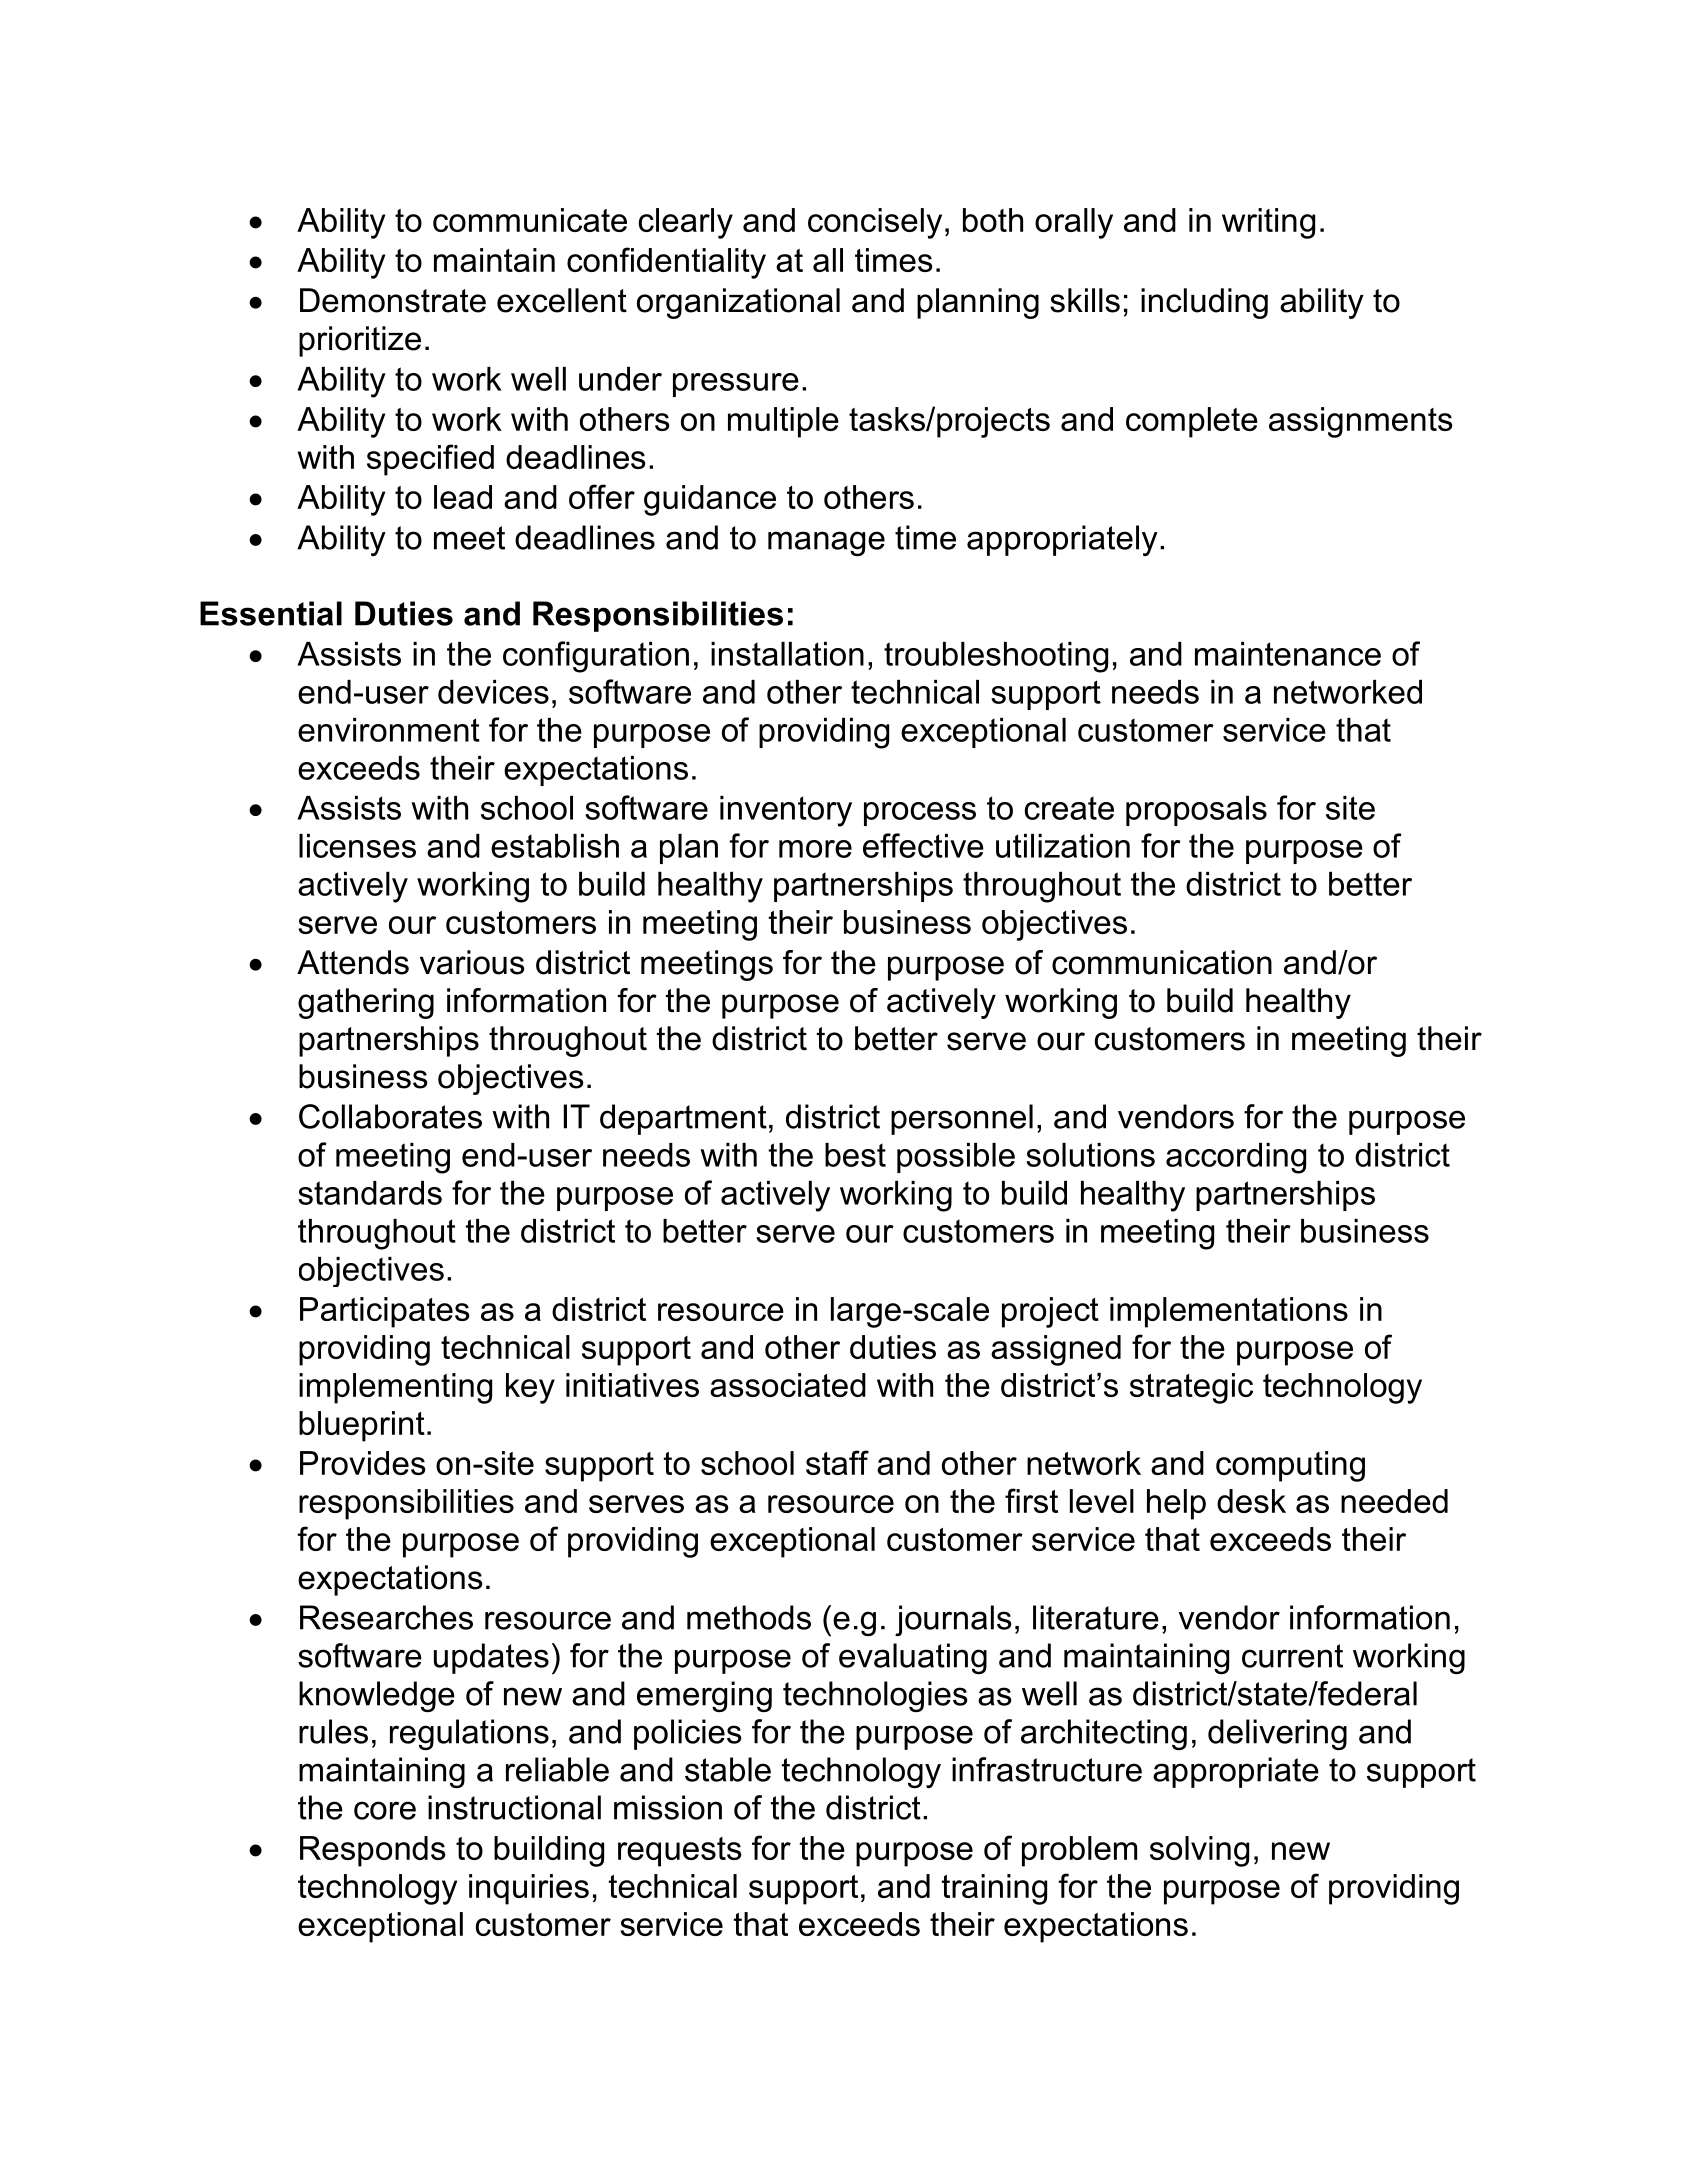  Describe the element at coordinates (393, 300) in the screenshot. I see `Demonstrate` at that location.
